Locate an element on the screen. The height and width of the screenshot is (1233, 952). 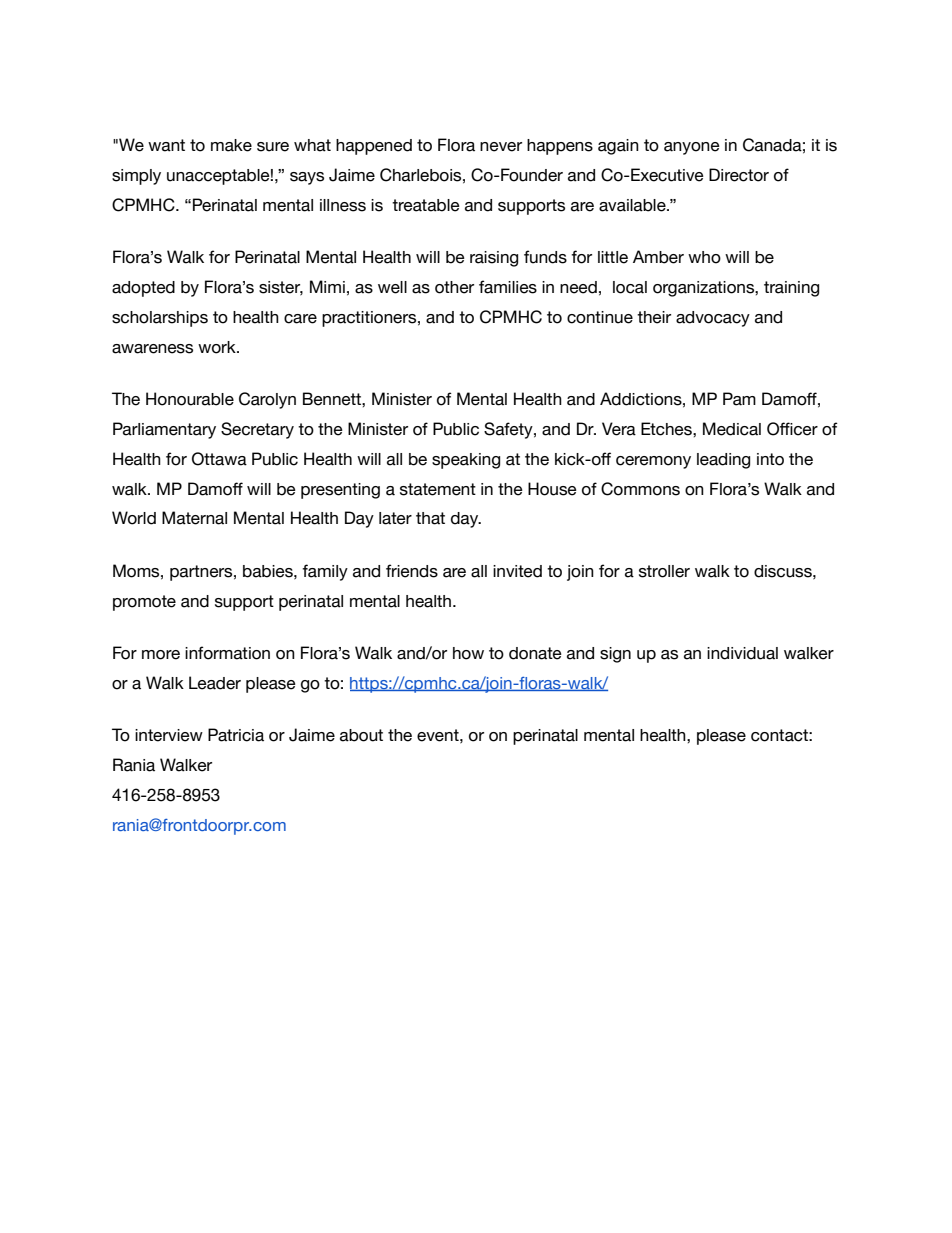
Director is located at coordinates (739, 175).
